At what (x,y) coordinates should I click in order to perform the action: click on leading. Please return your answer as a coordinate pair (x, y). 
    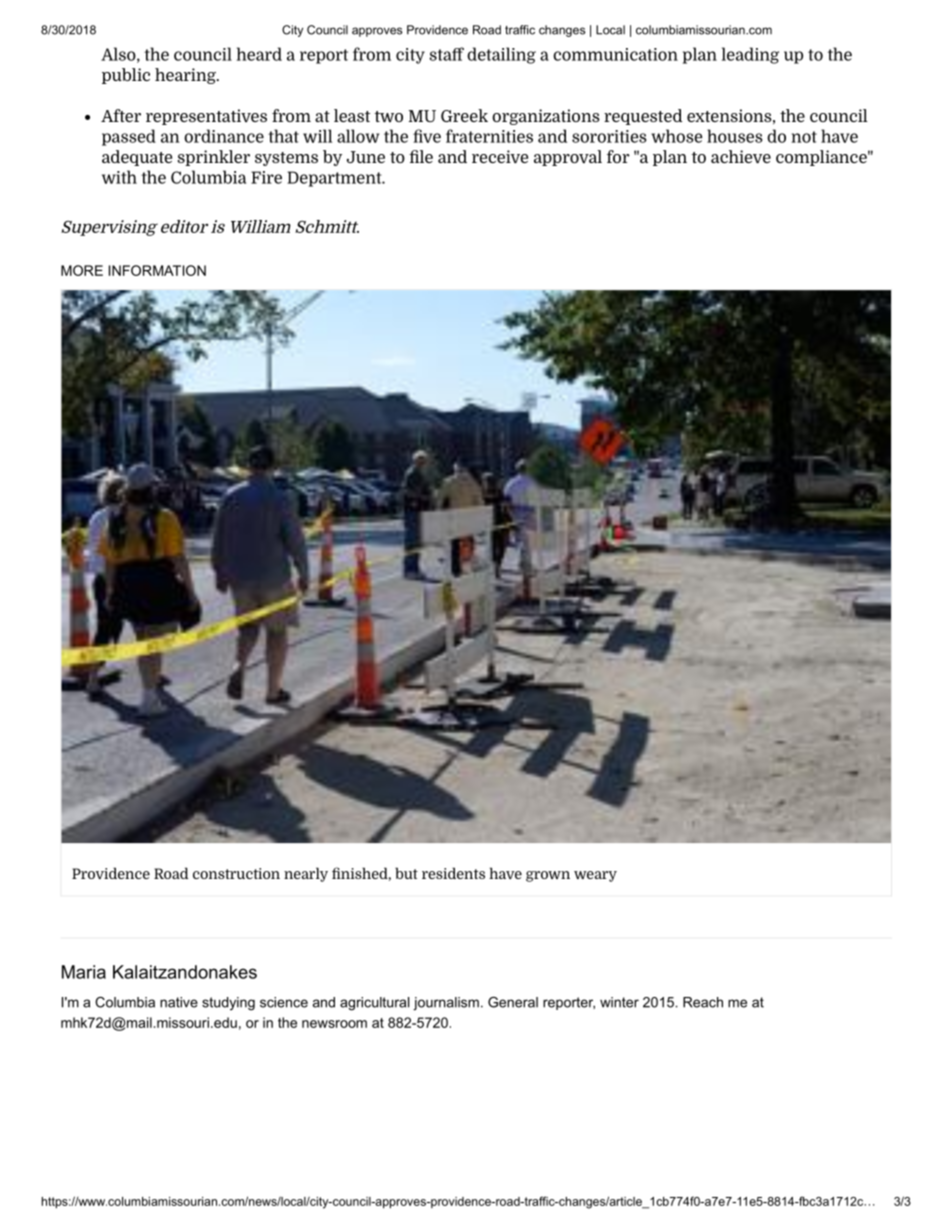
    Looking at the image, I should click on (750, 55).
